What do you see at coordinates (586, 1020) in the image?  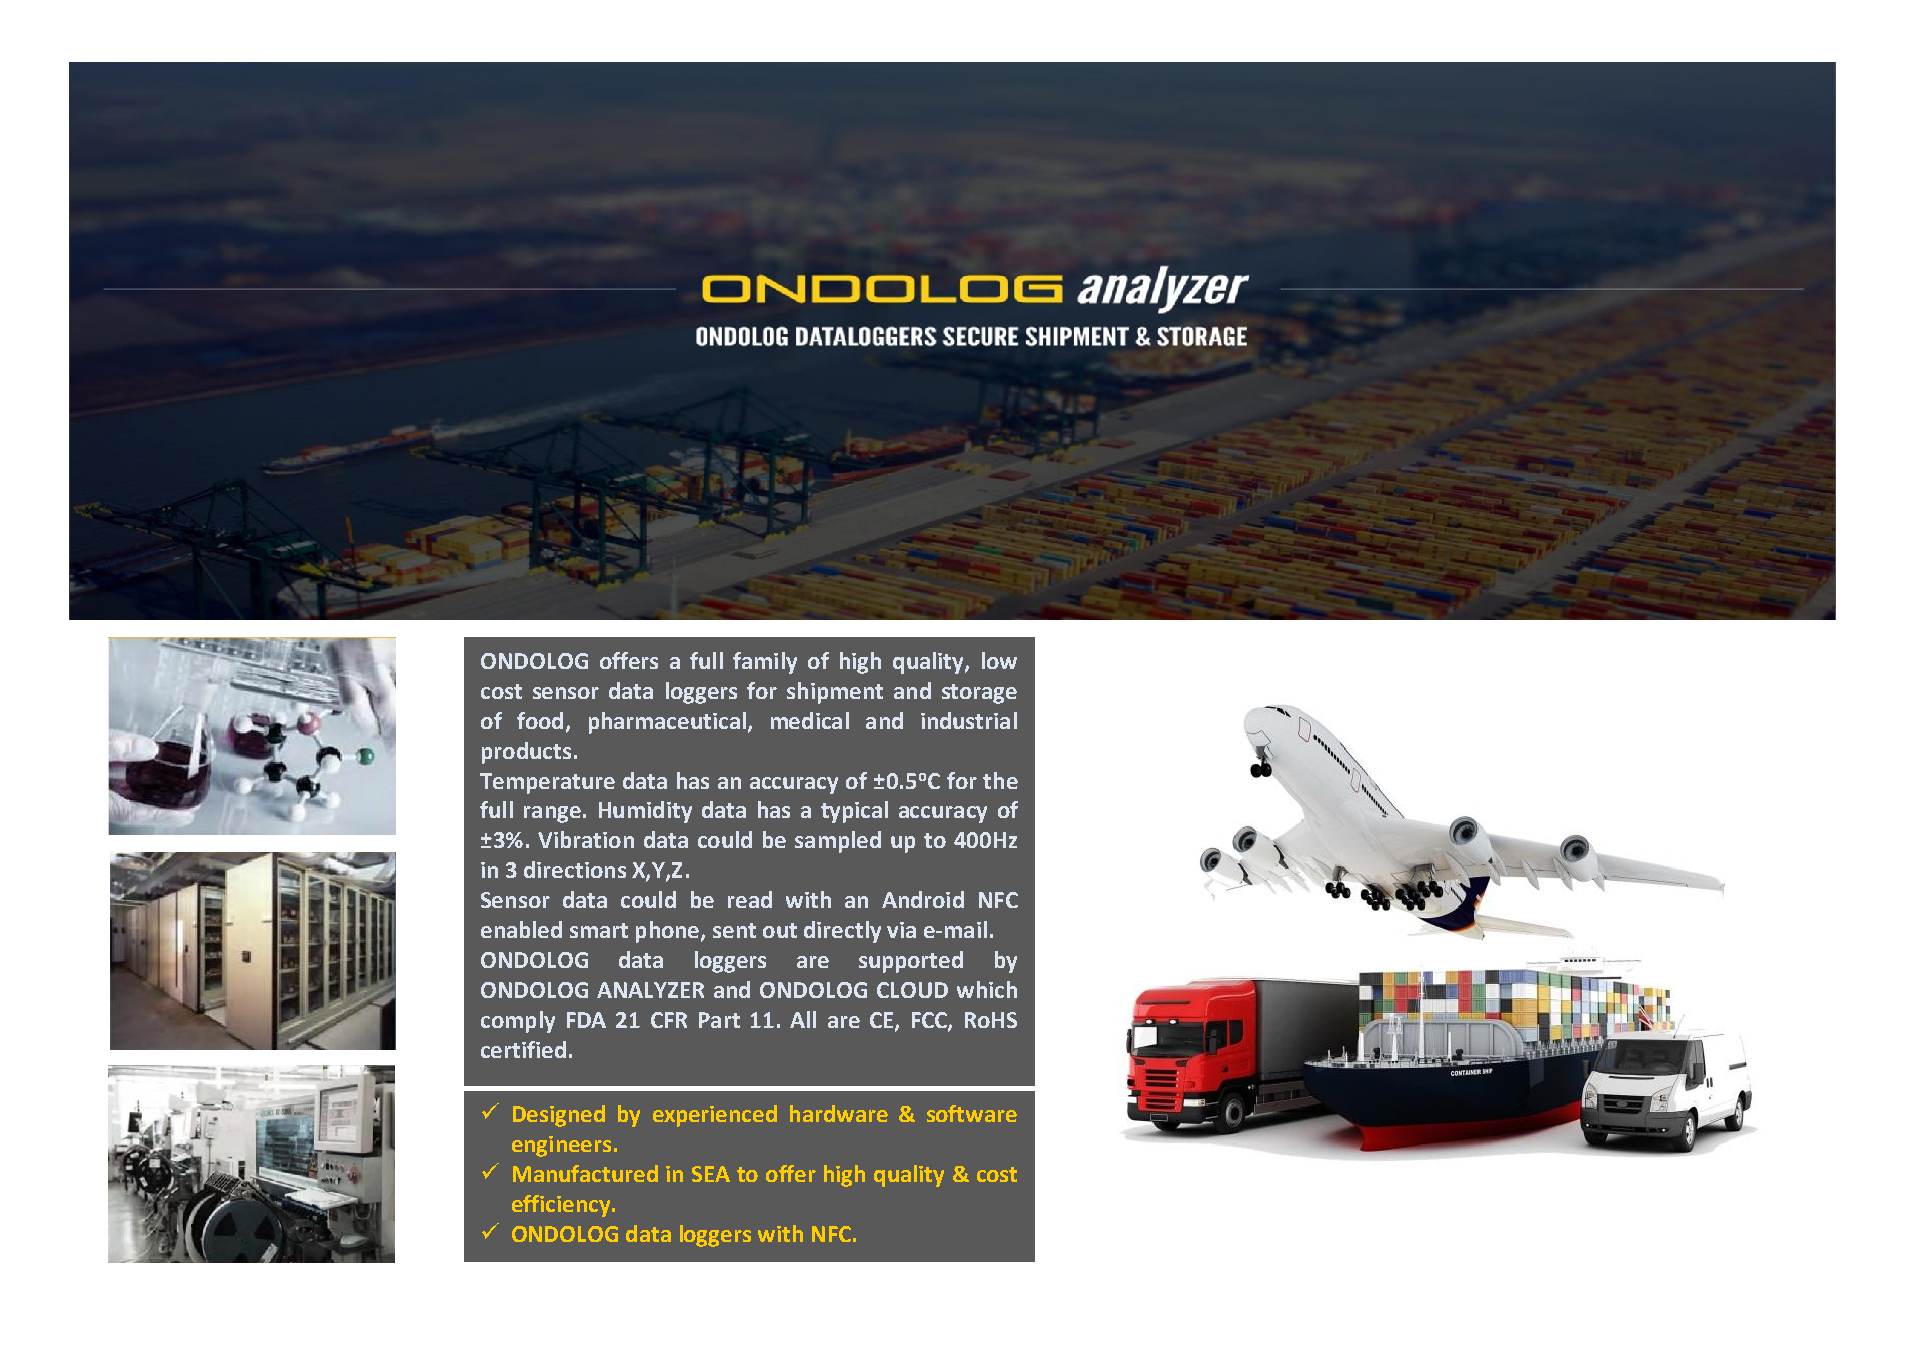 I see `FDA` at bounding box center [586, 1020].
